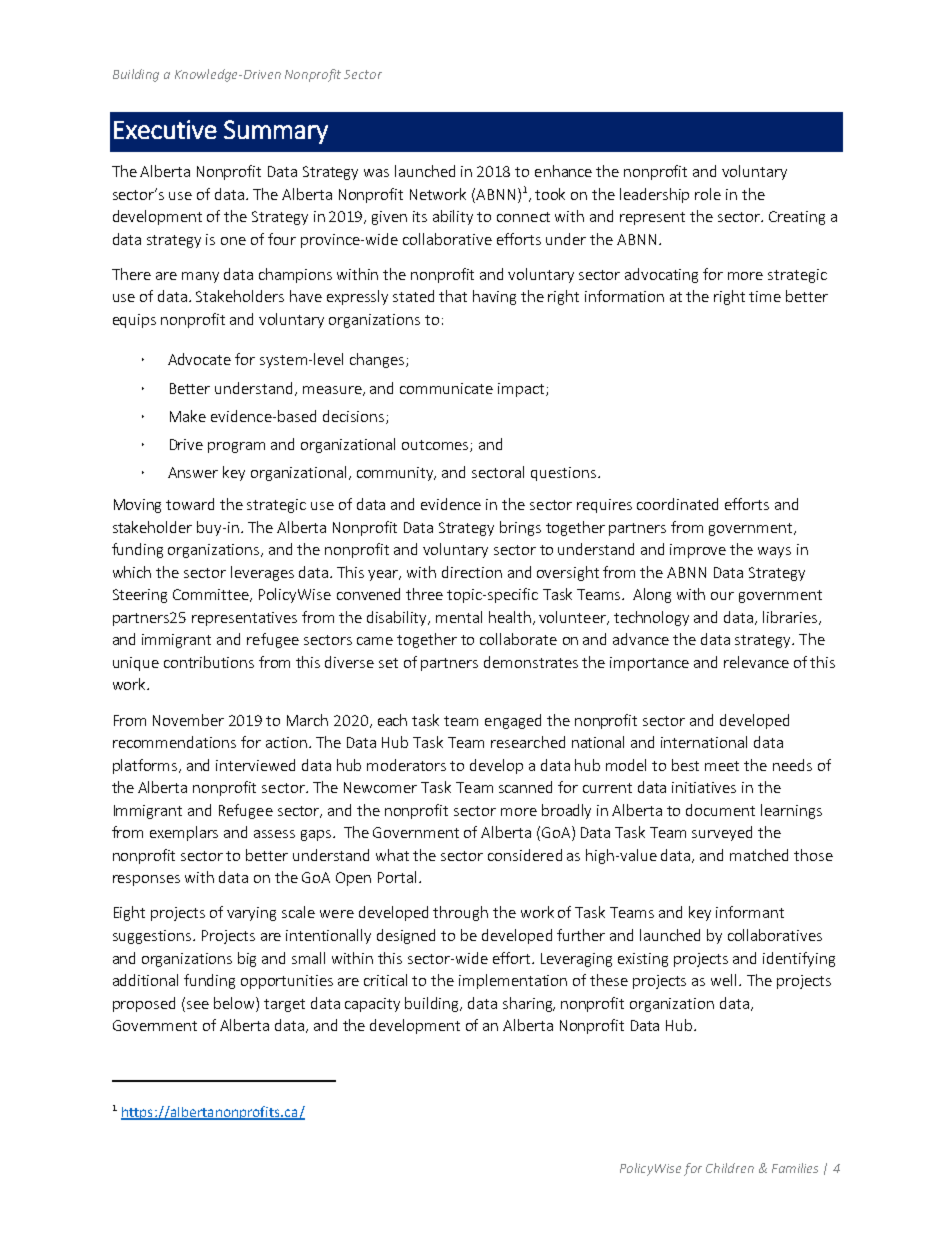 This screenshot has height=1233, width=952. Describe the element at coordinates (756, 662) in the screenshot. I see `relevance` at that location.
